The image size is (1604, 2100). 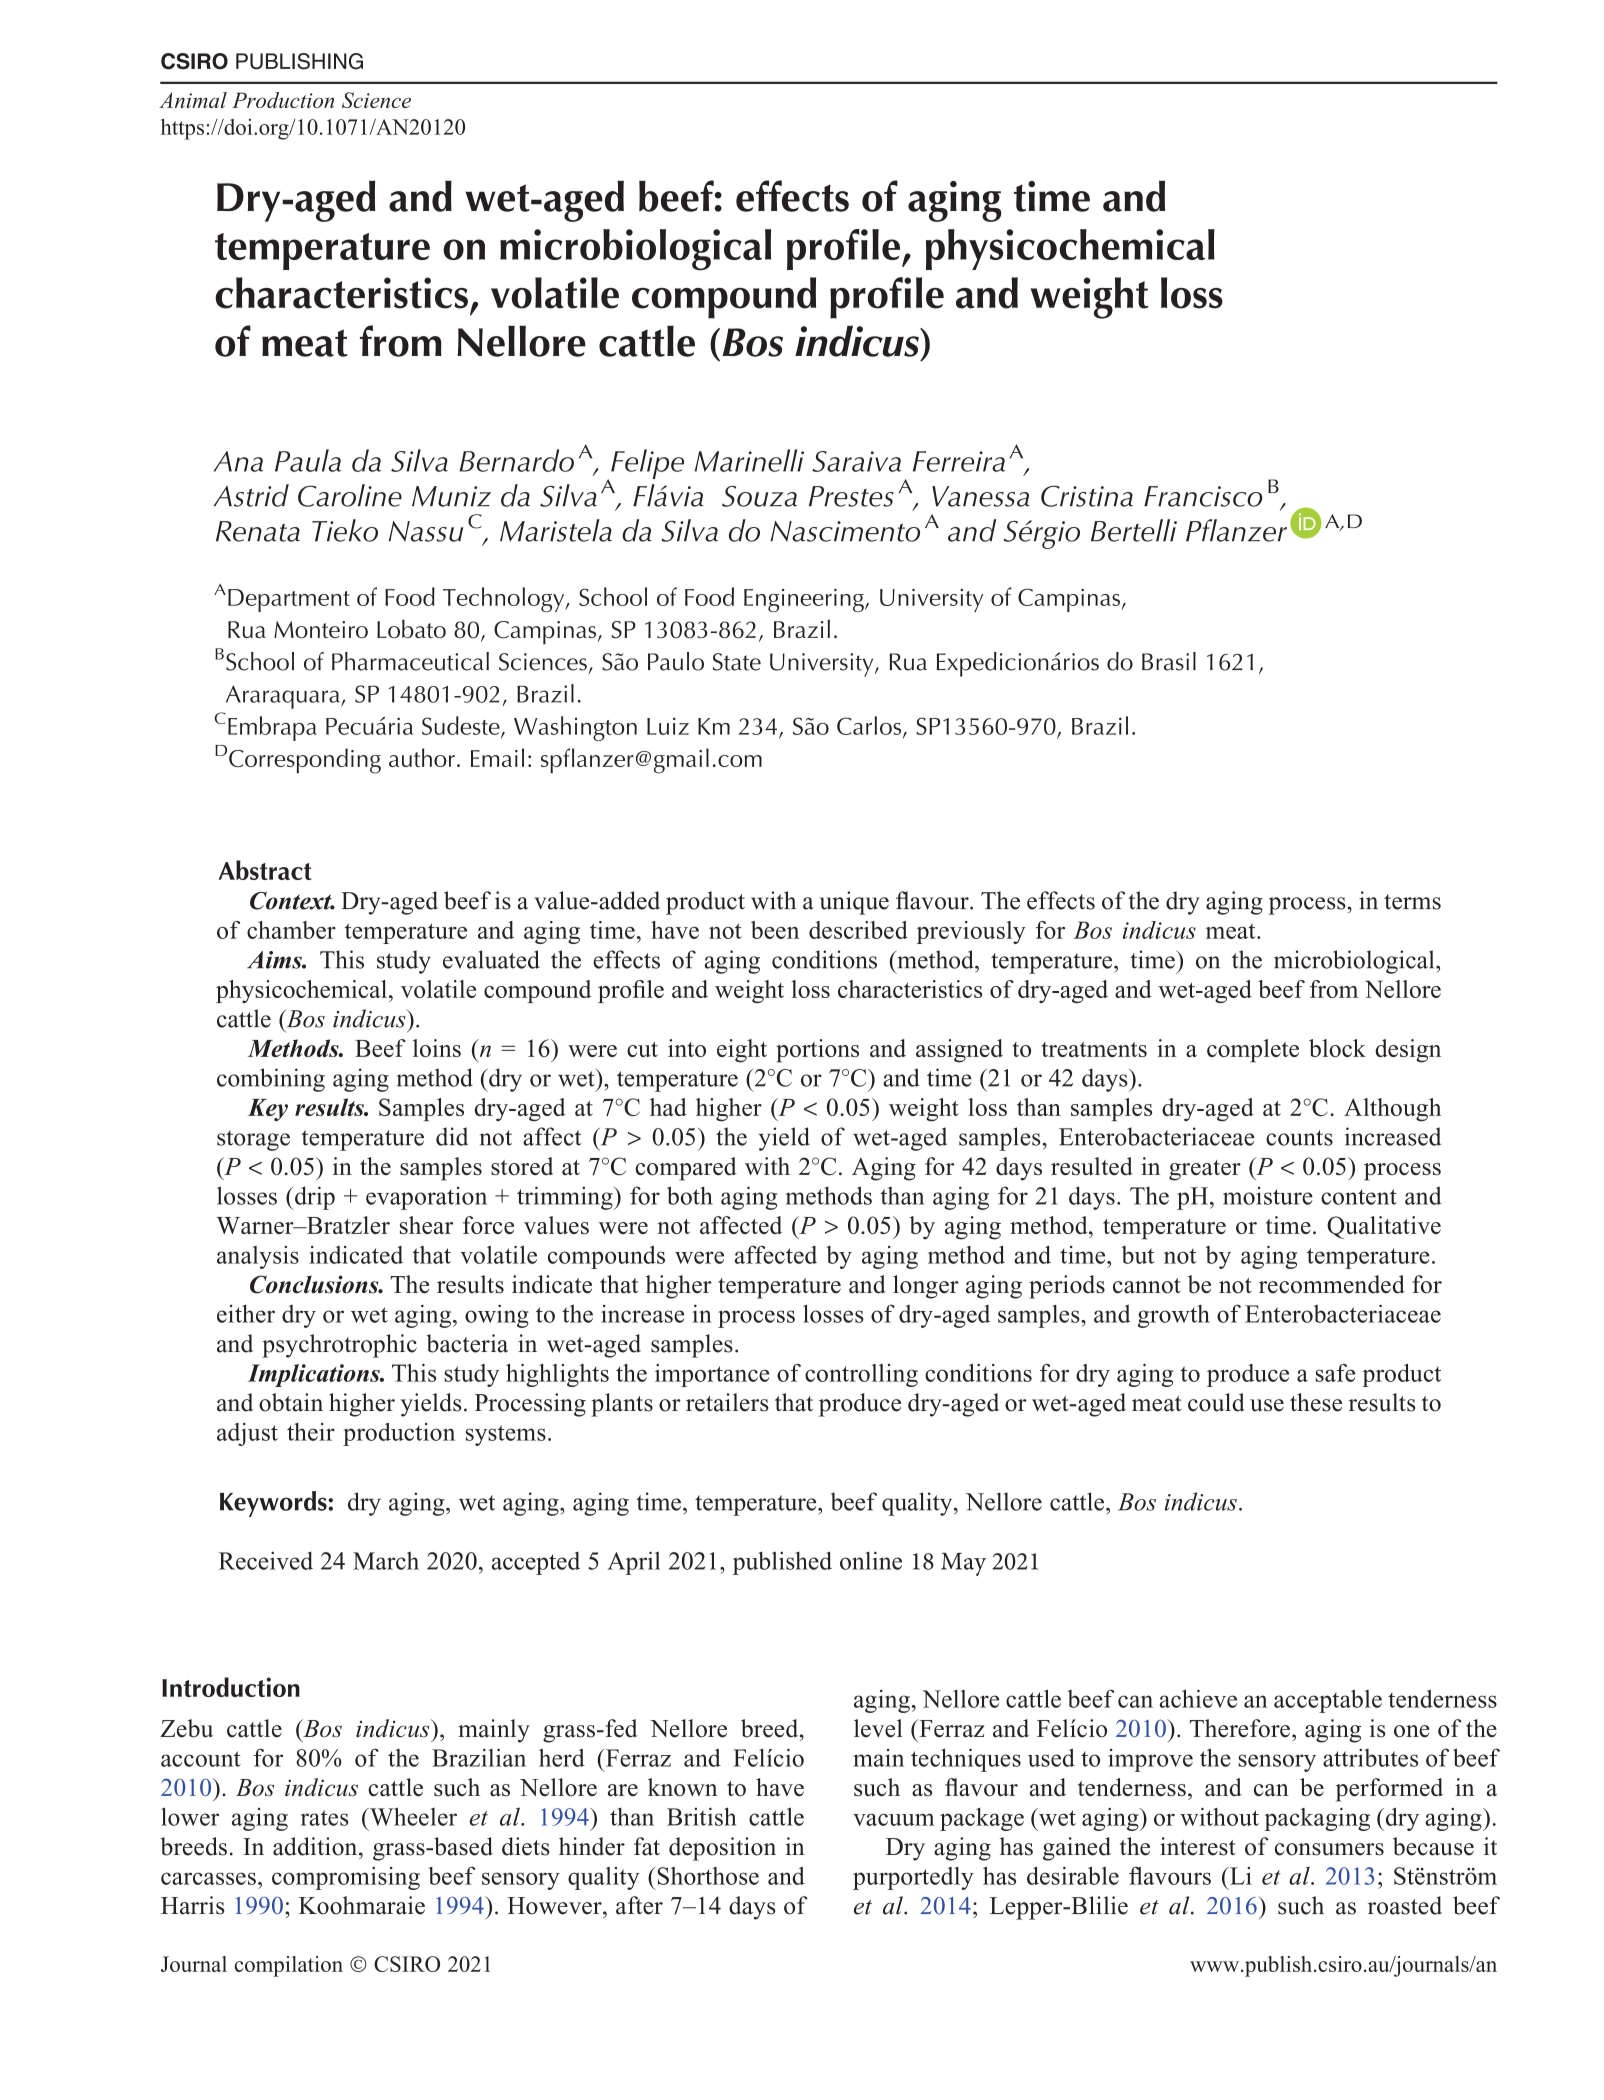 I want to click on purportedly, so click(x=913, y=1878).
